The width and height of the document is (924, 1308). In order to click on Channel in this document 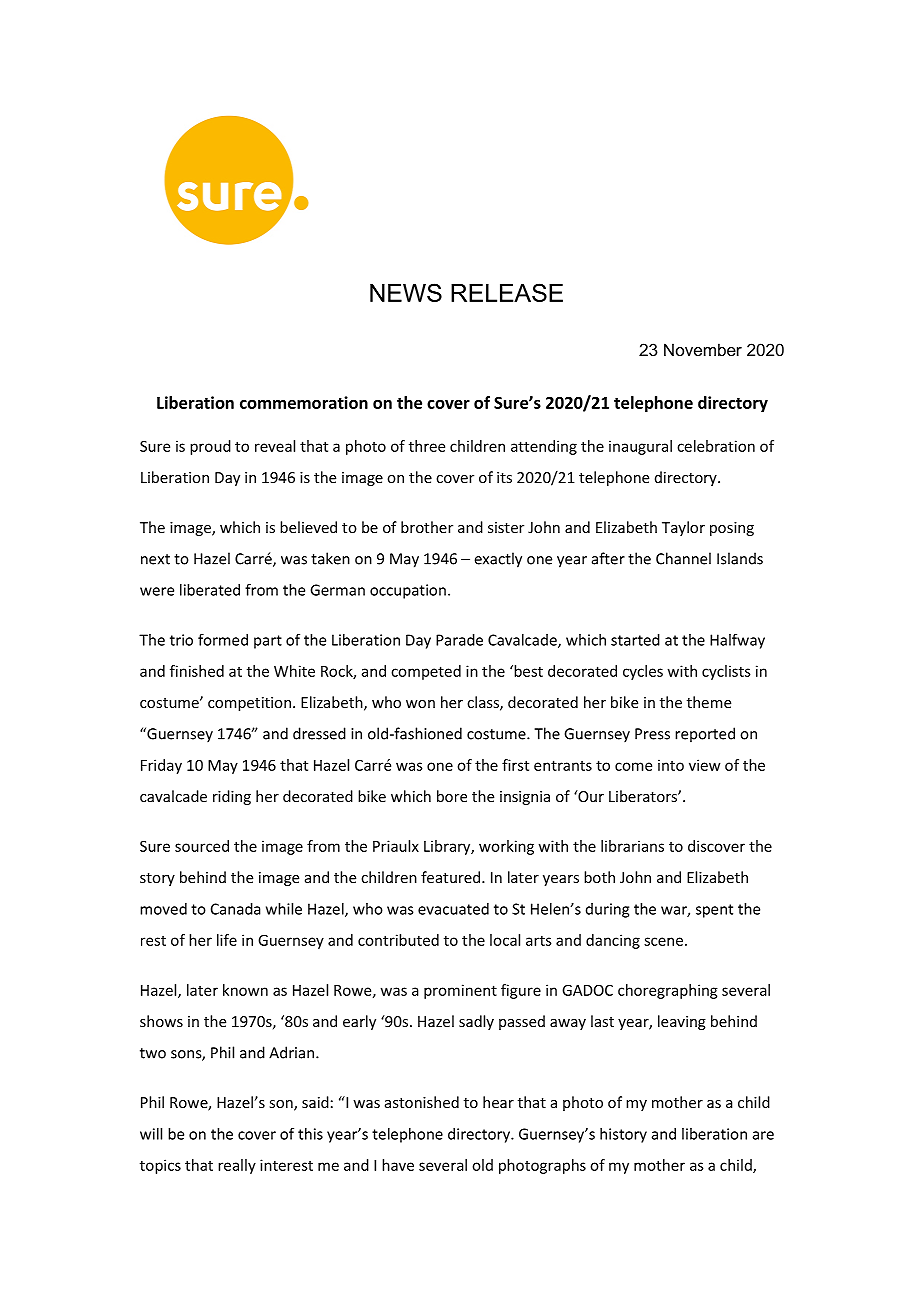, I will do `click(683, 558)`.
